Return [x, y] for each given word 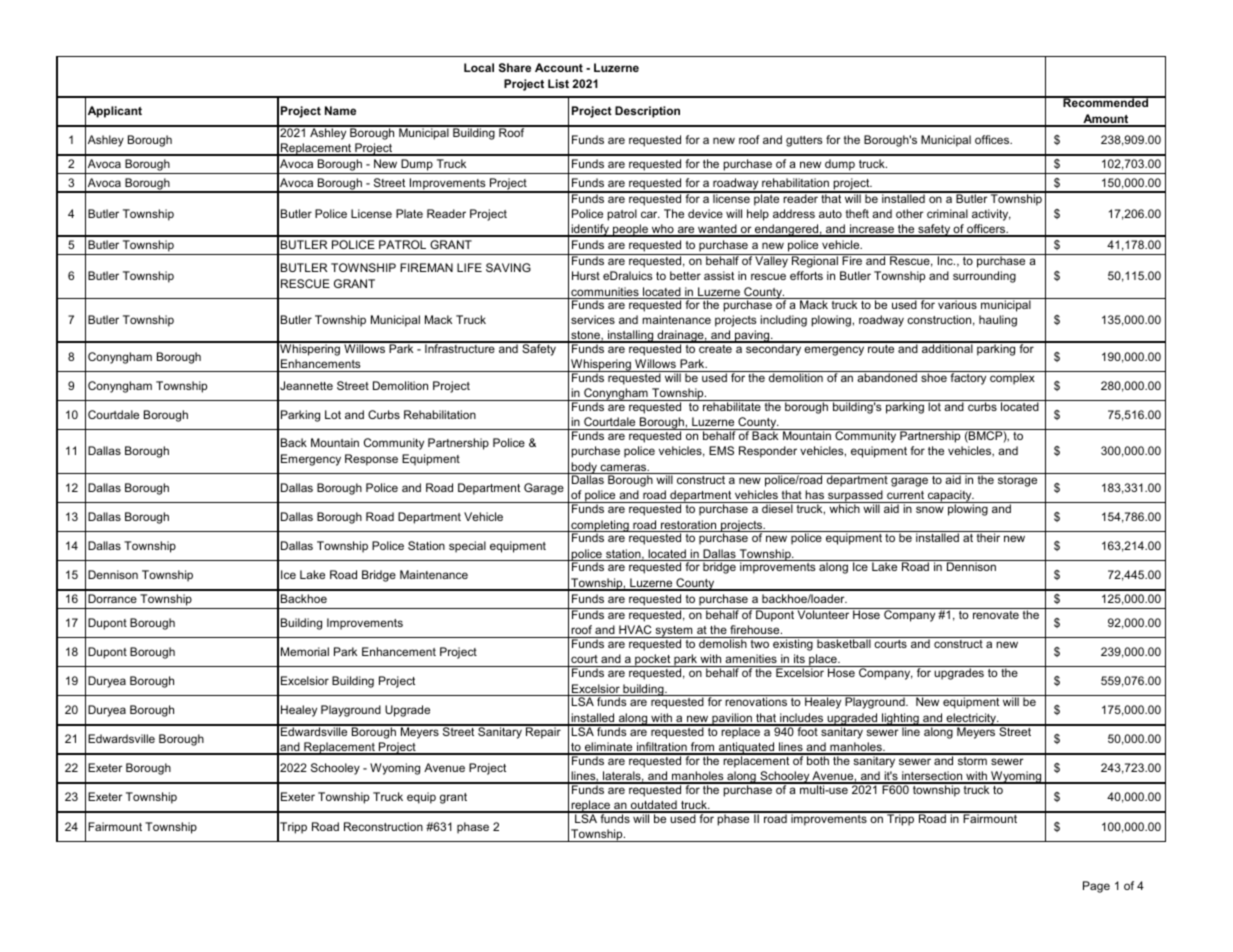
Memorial [305, 651]
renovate [996, 615]
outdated [654, 806]
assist [719, 275]
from [703, 748]
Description [647, 112]
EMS [721, 450]
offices [993, 139]
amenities [751, 660]
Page [1096, 887]
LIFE [469, 267]
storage [1017, 481]
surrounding [984, 277]
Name [340, 110]
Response [371, 460]
